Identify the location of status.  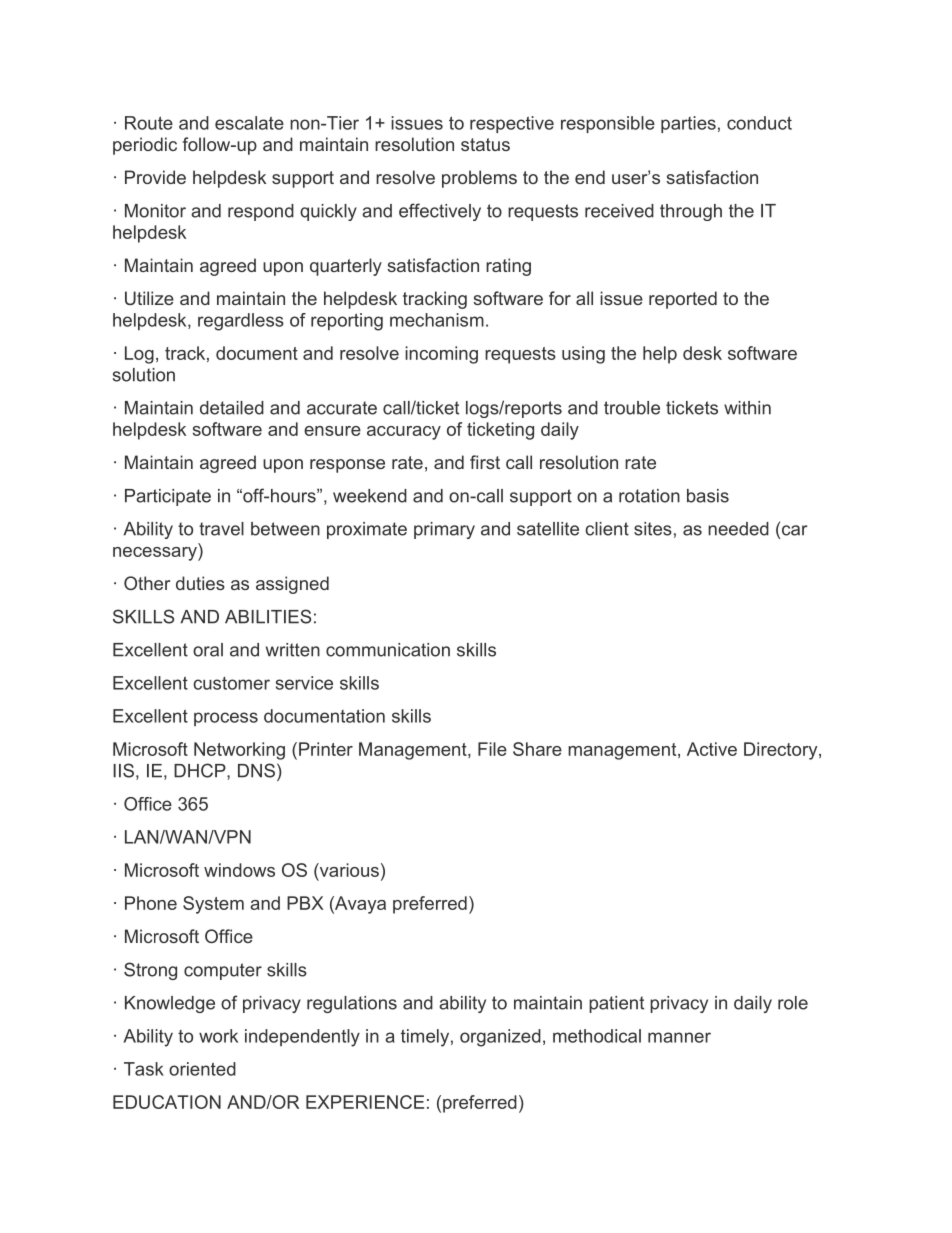
(485, 144).
